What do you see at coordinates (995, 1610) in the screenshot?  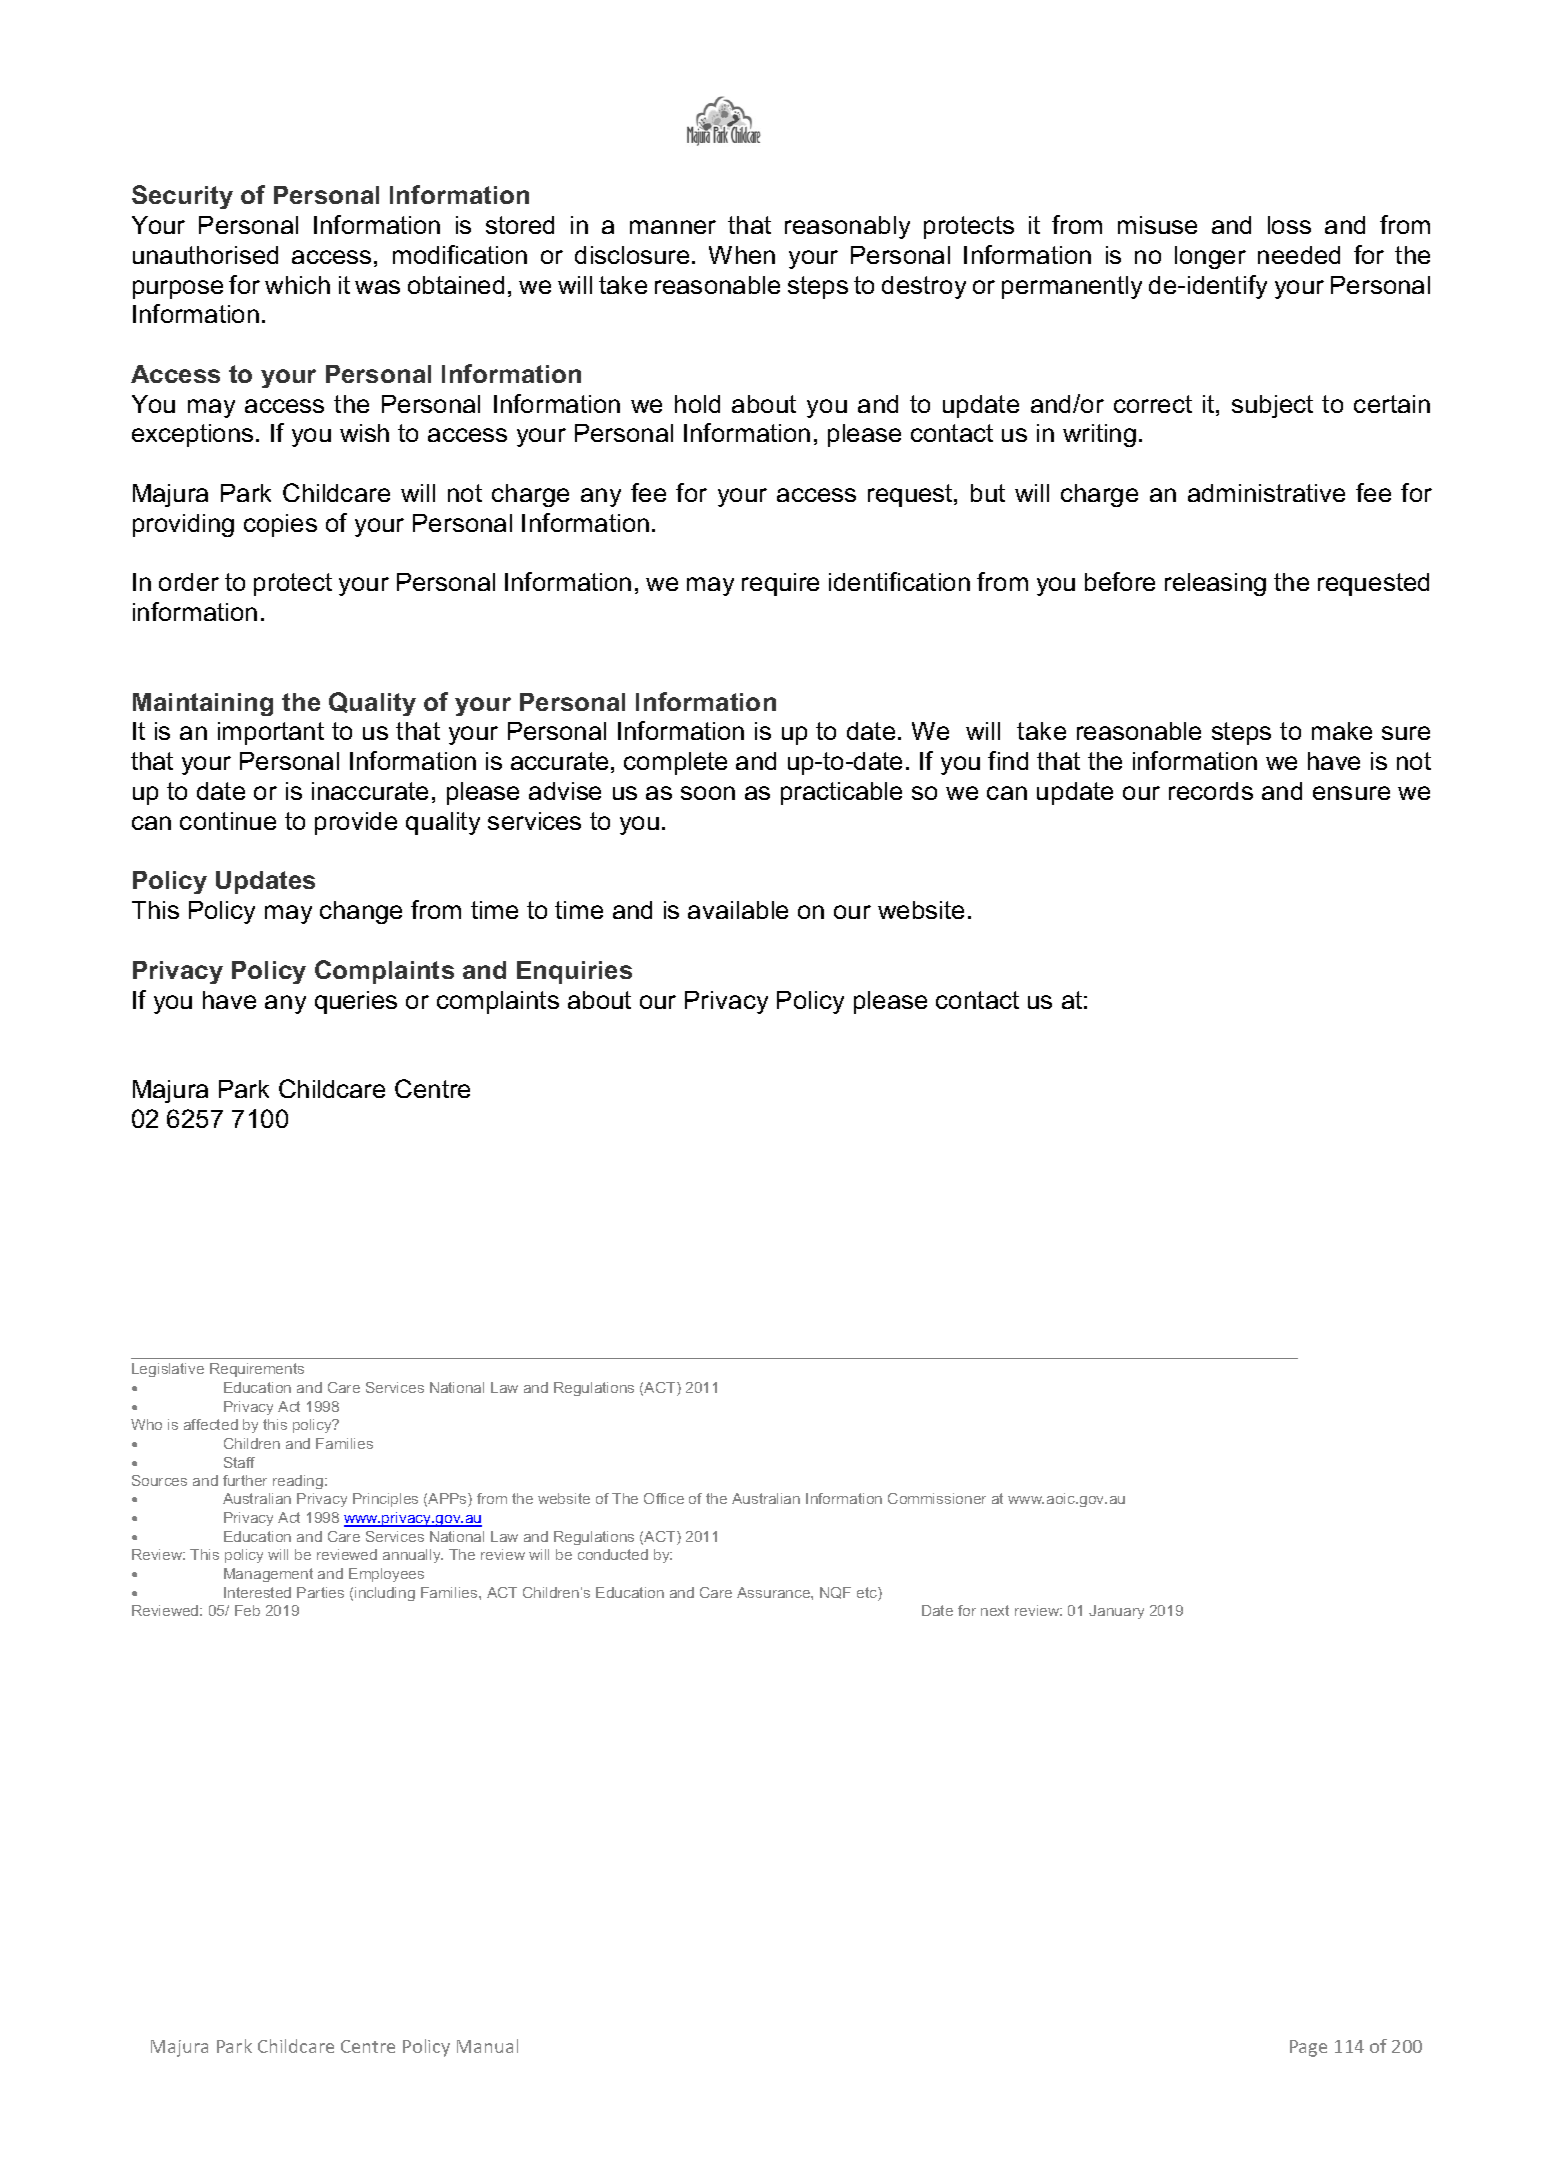 I see `next` at bounding box center [995, 1610].
